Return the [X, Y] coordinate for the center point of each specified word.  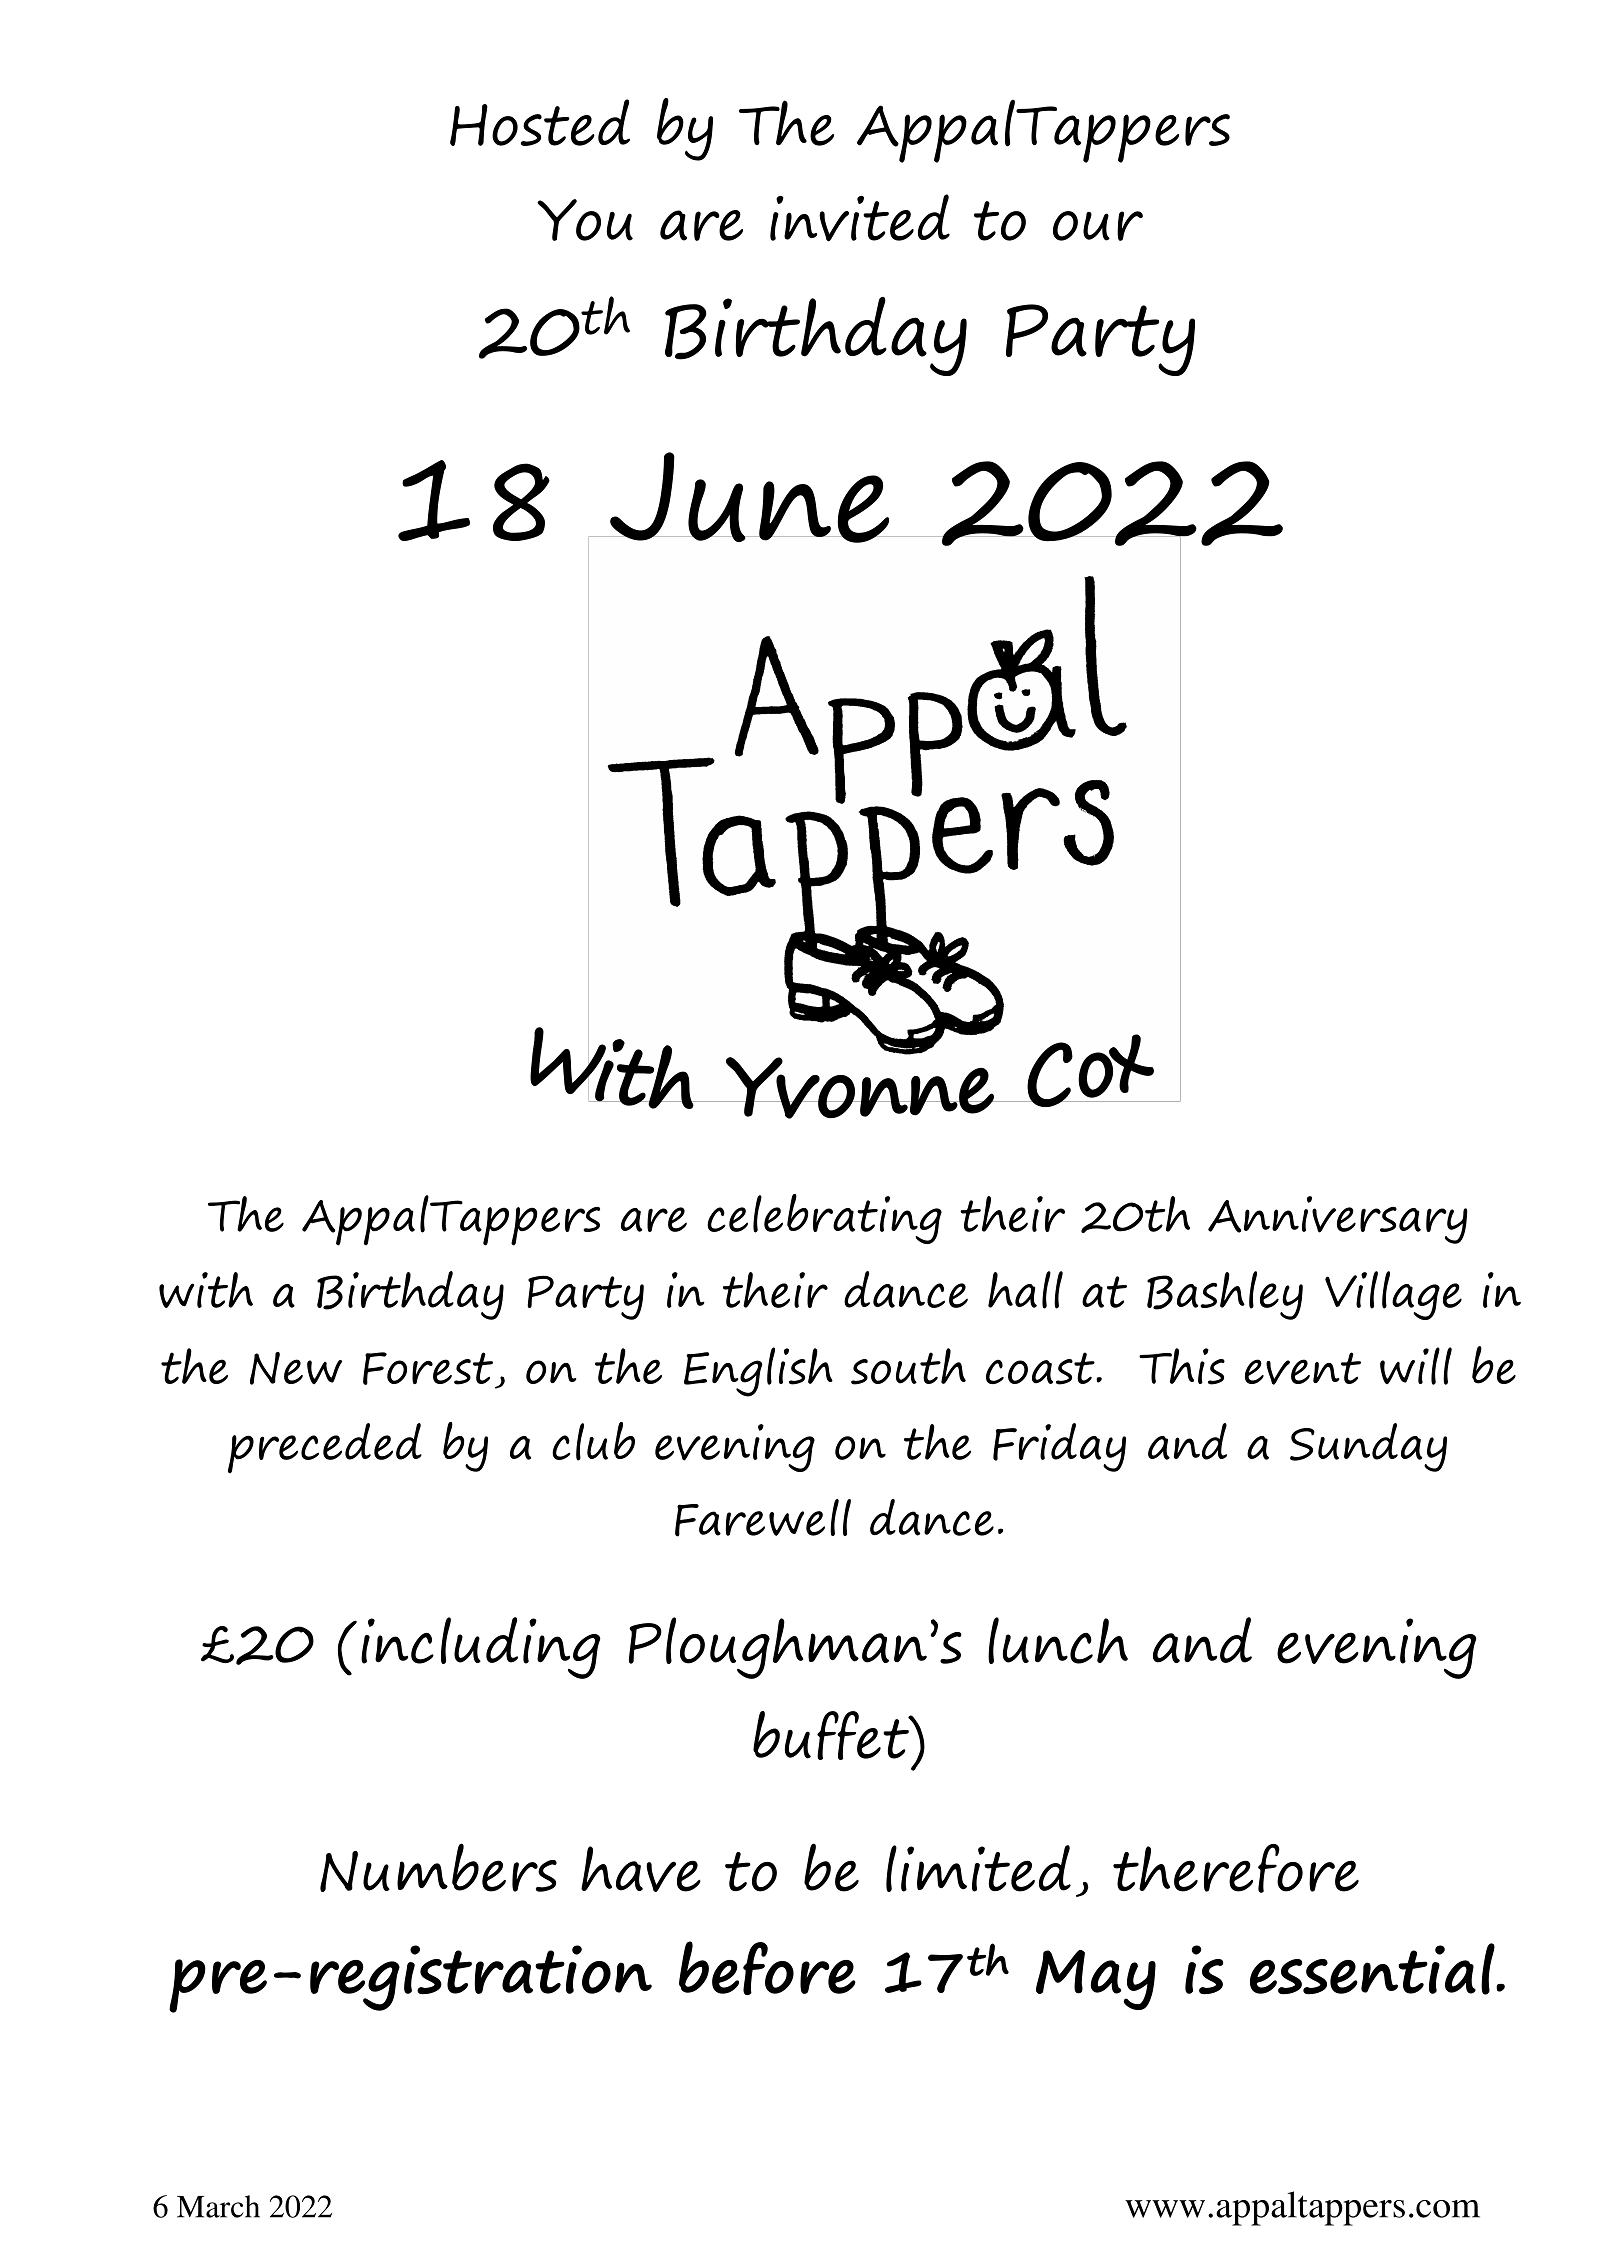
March [218, 2206]
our [1098, 226]
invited [860, 218]
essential [1373, 1969]
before [767, 1968]
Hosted [540, 122]
